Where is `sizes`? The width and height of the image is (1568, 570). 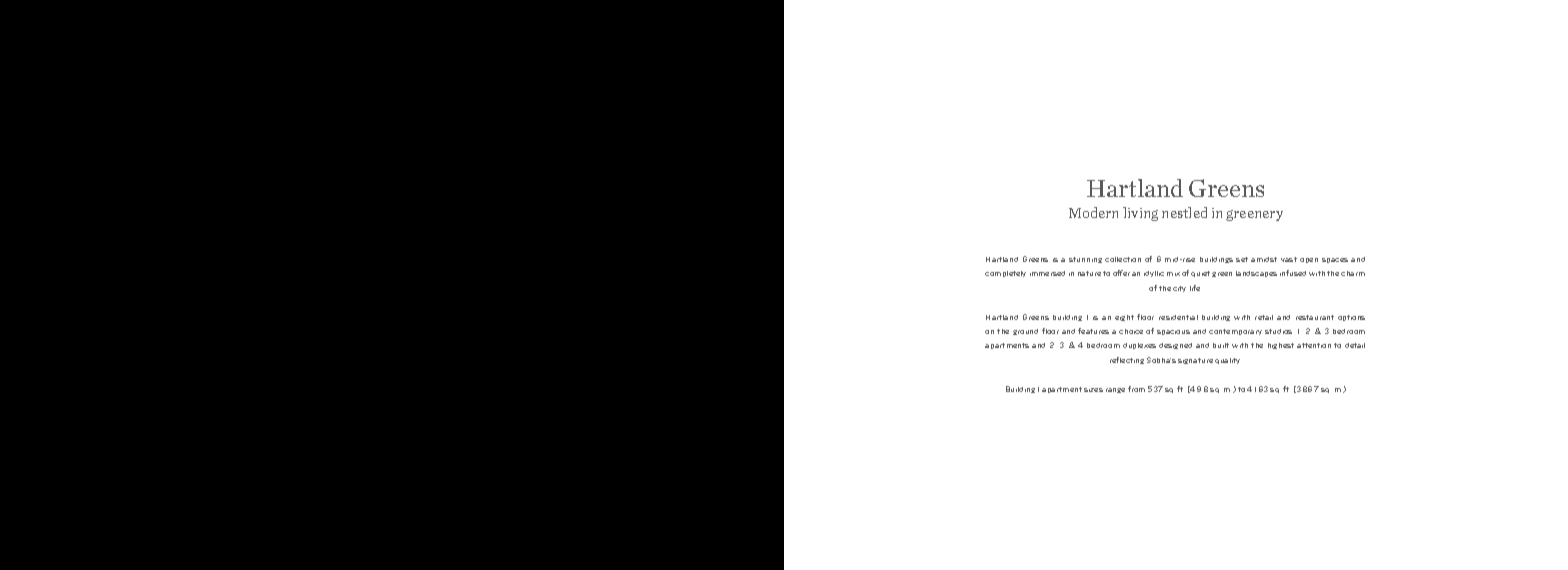
sizes is located at coordinates (1093, 390).
